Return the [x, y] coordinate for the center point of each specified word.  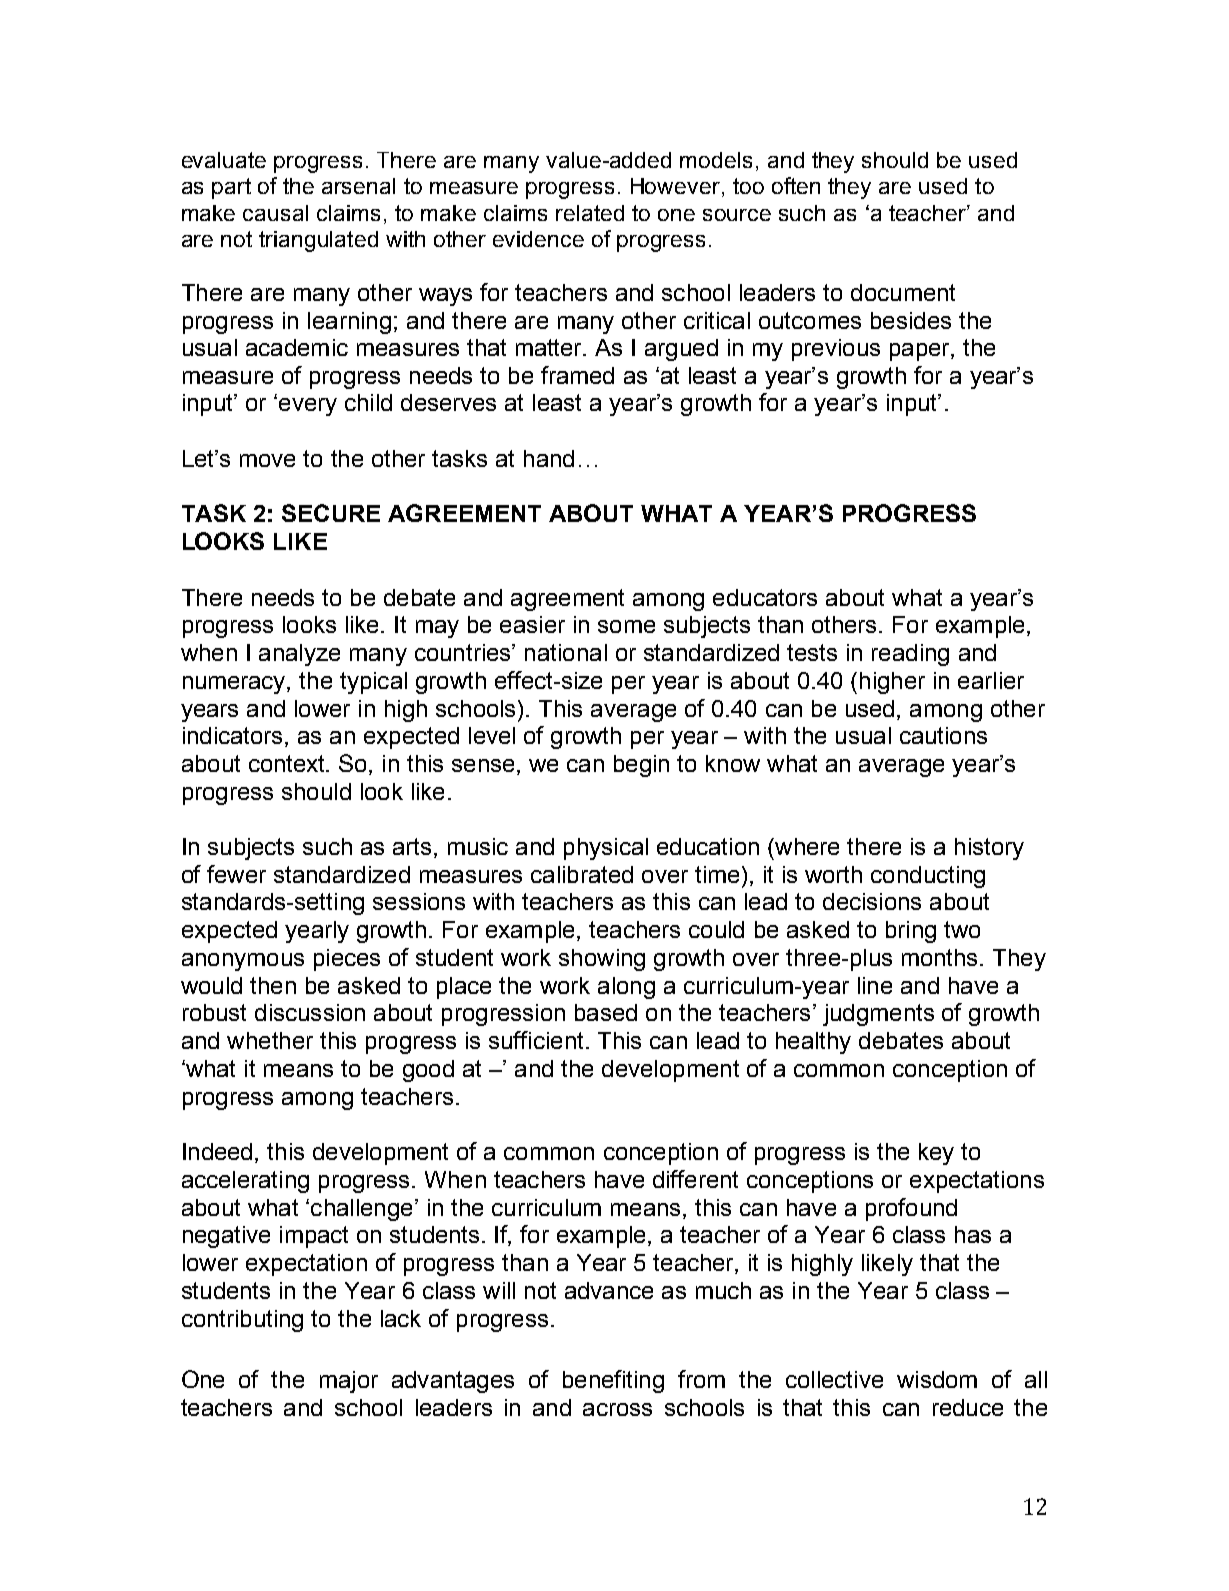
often [796, 185]
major [349, 1382]
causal [275, 213]
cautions [943, 735]
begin [641, 766]
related [590, 213]
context [288, 763]
